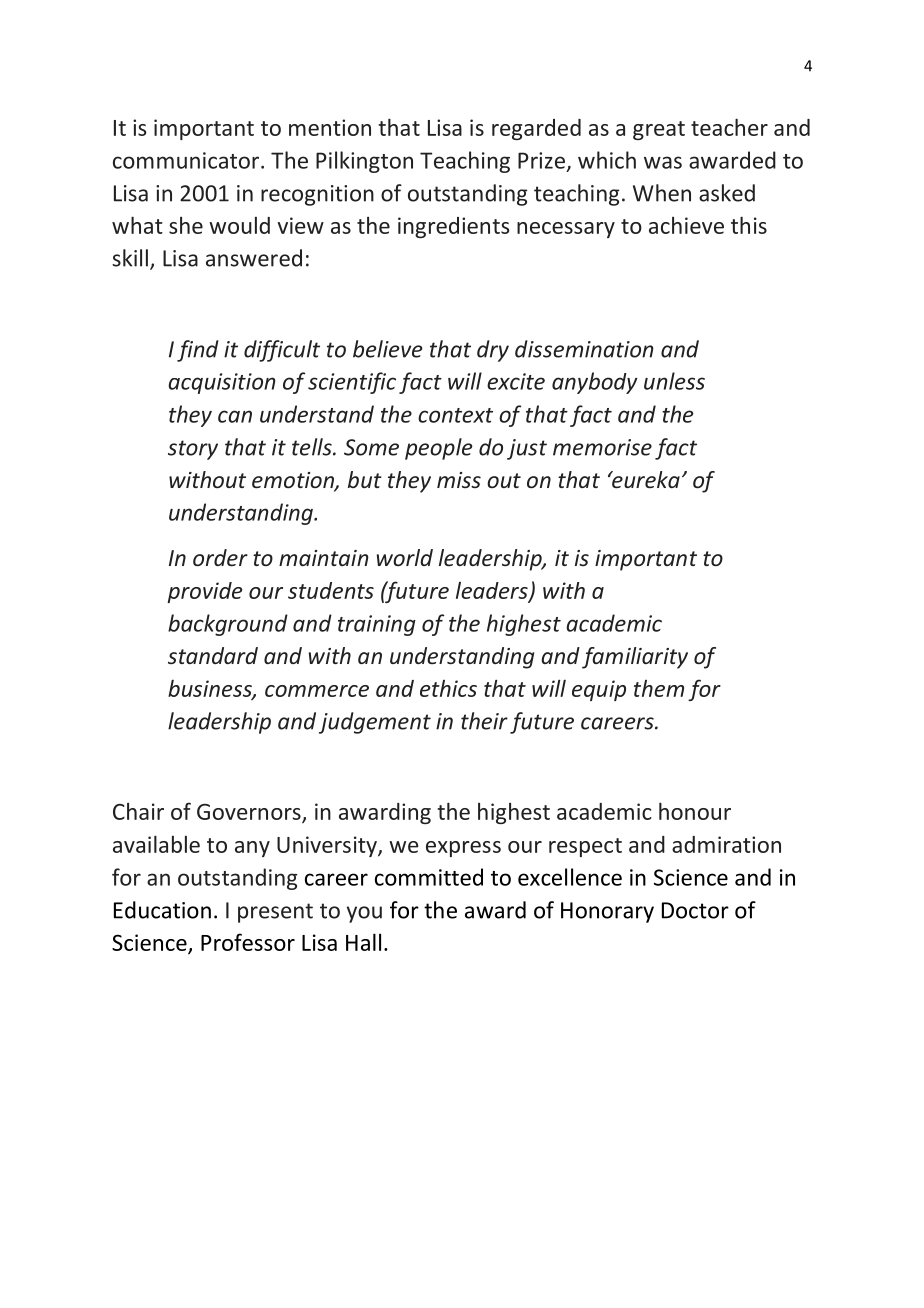 This image has height=1308, width=924. I want to click on order, so click(220, 558).
